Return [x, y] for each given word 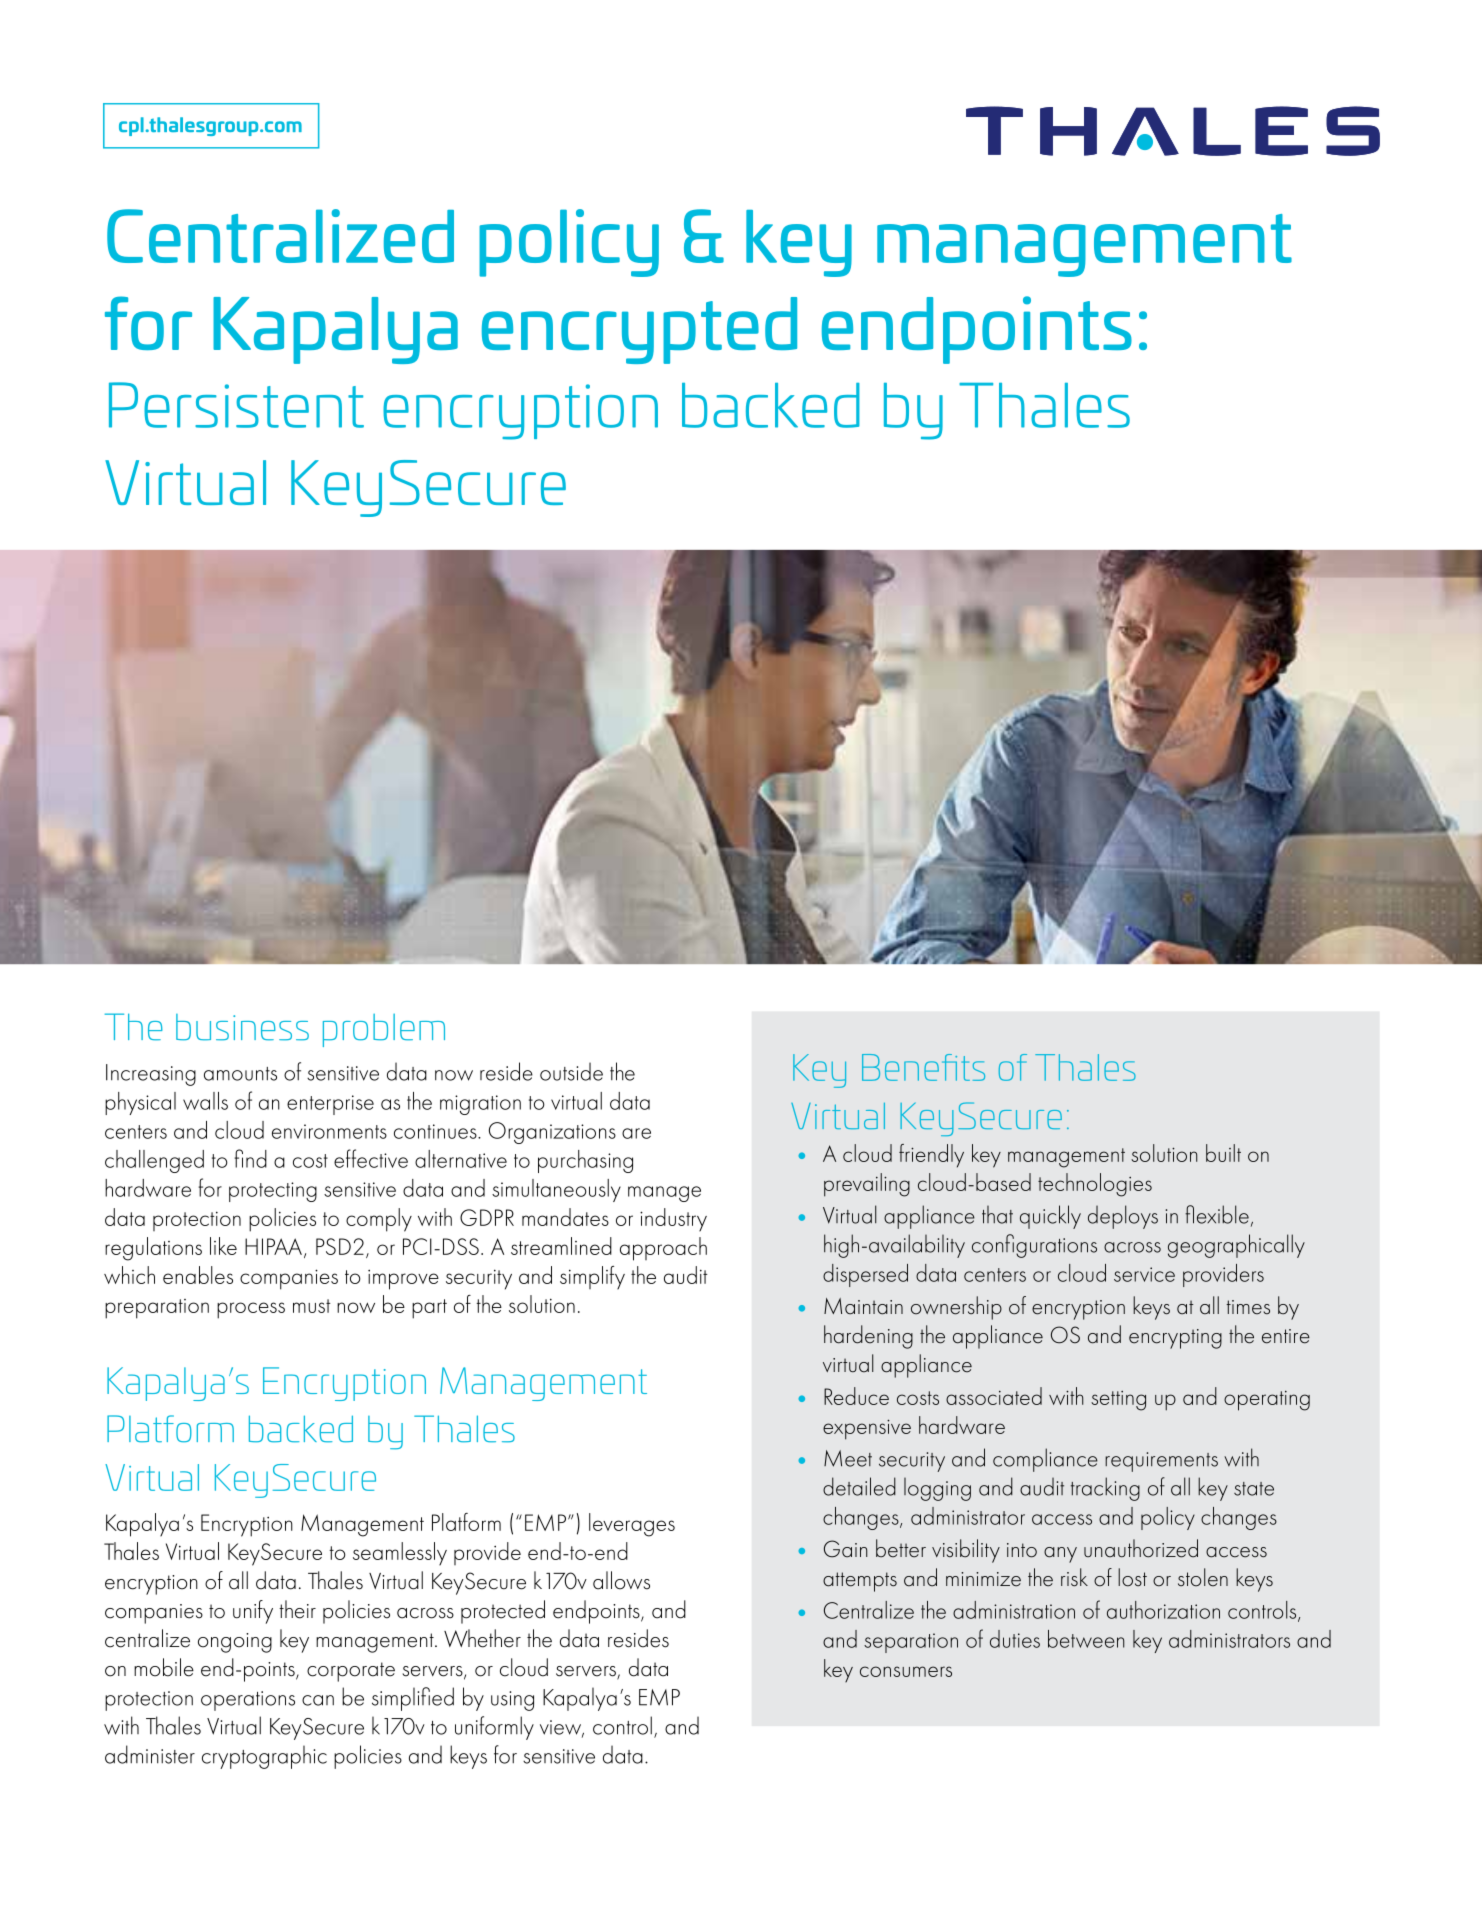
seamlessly [400, 1554]
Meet [848, 1458]
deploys [1123, 1217]
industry [673, 1220]
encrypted [639, 330]
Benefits [923, 1067]
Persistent [236, 405]
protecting [273, 1192]
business [242, 1027]
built [1223, 1153]
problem [384, 1030]
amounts [240, 1074]
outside [571, 1071]
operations [248, 1701]
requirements [1161, 1462]
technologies [1095, 1185]
